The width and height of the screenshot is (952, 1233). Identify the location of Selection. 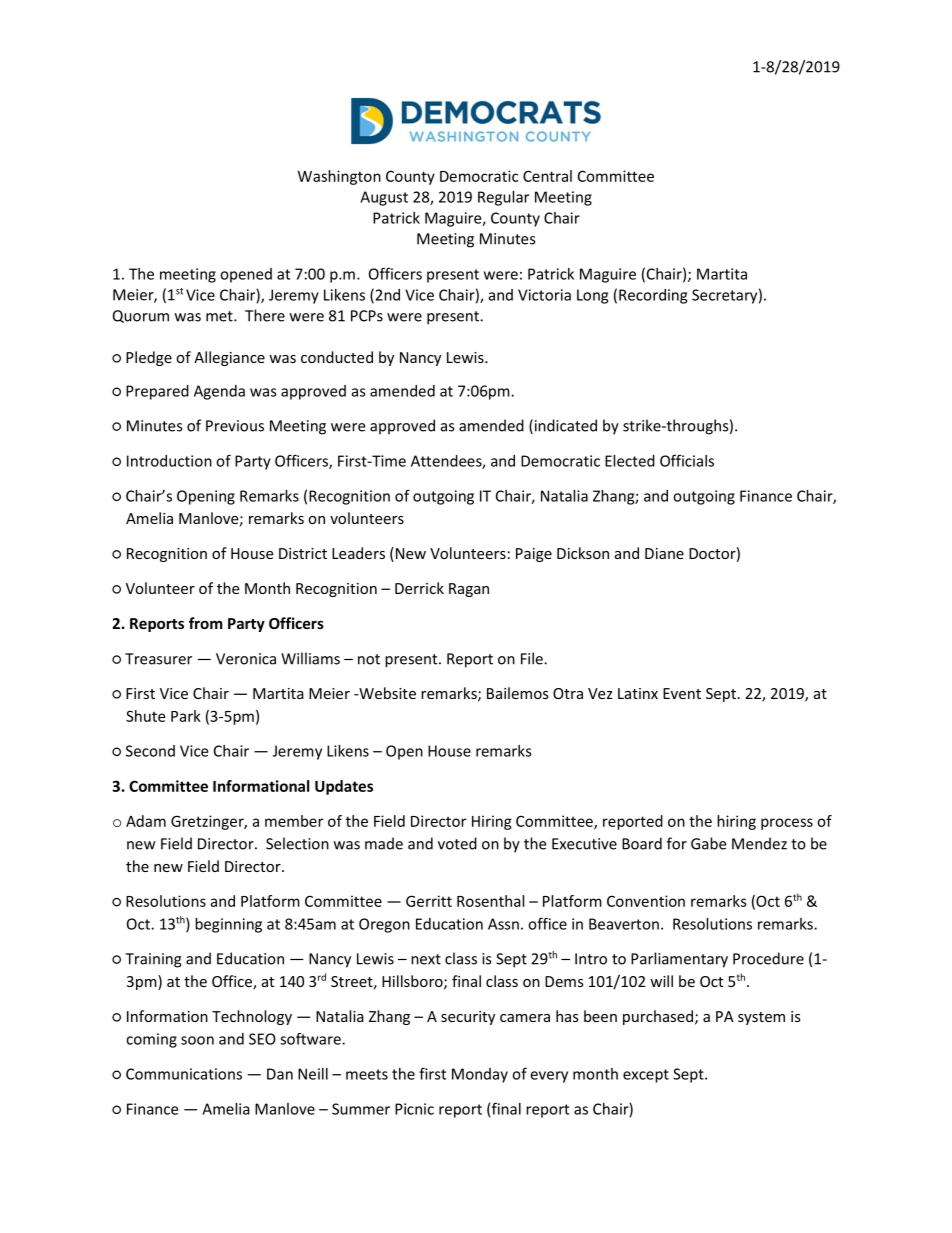
(297, 843).
